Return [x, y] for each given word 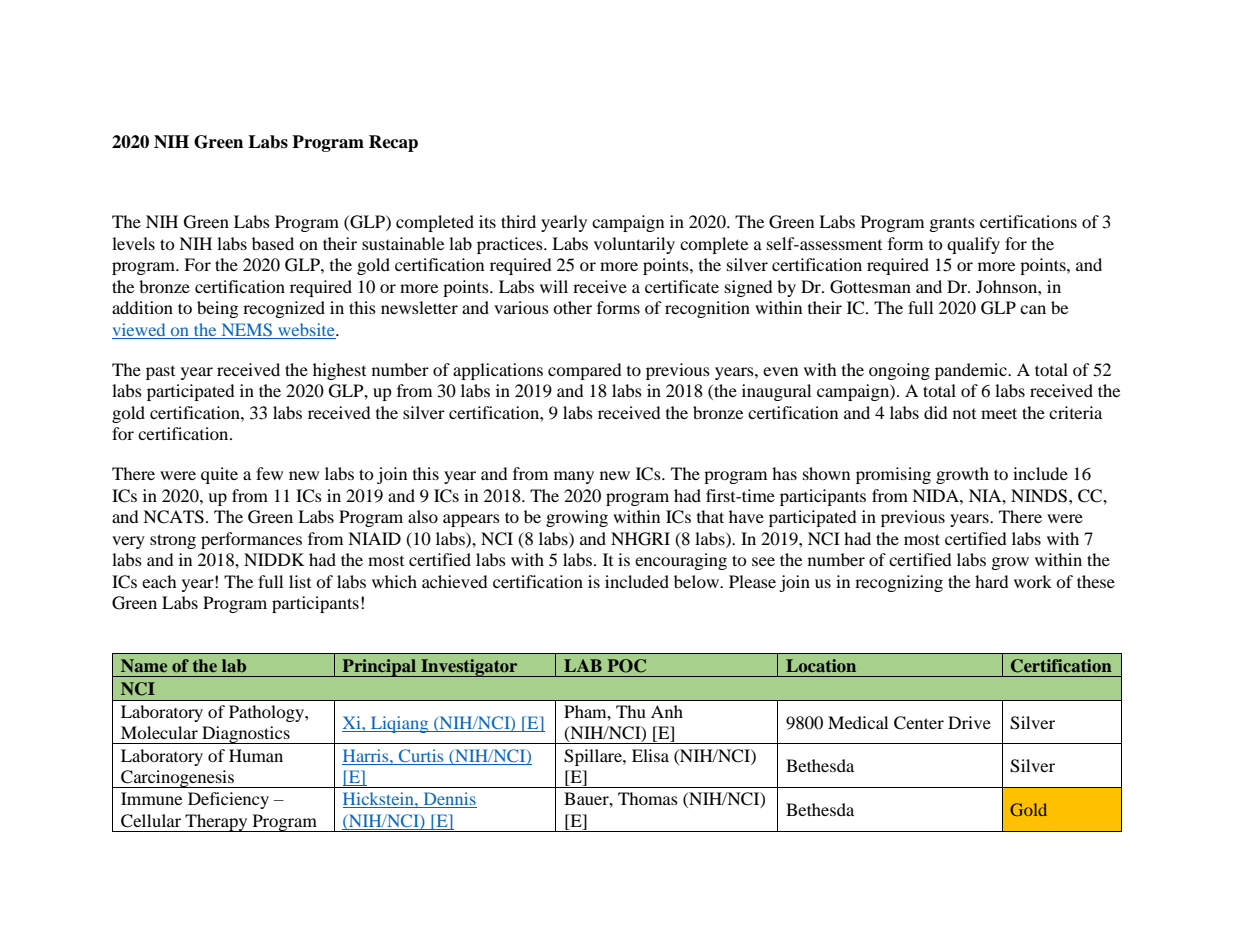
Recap [393, 143]
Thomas [648, 798]
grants [952, 225]
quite [219, 475]
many [574, 477]
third [518, 221]
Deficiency [228, 800]
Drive [969, 722]
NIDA [936, 495]
